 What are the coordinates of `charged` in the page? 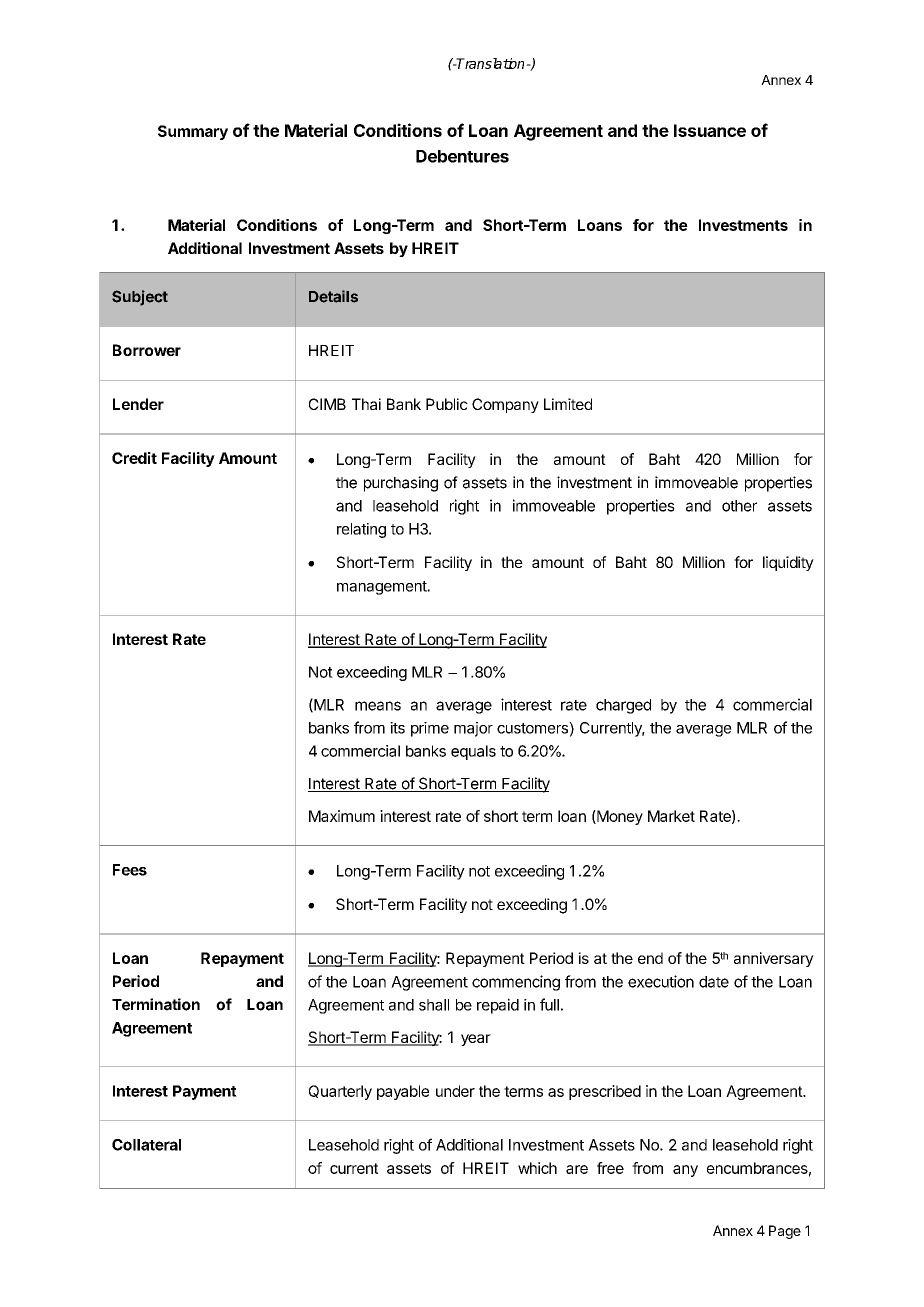 It's located at (623, 706).
